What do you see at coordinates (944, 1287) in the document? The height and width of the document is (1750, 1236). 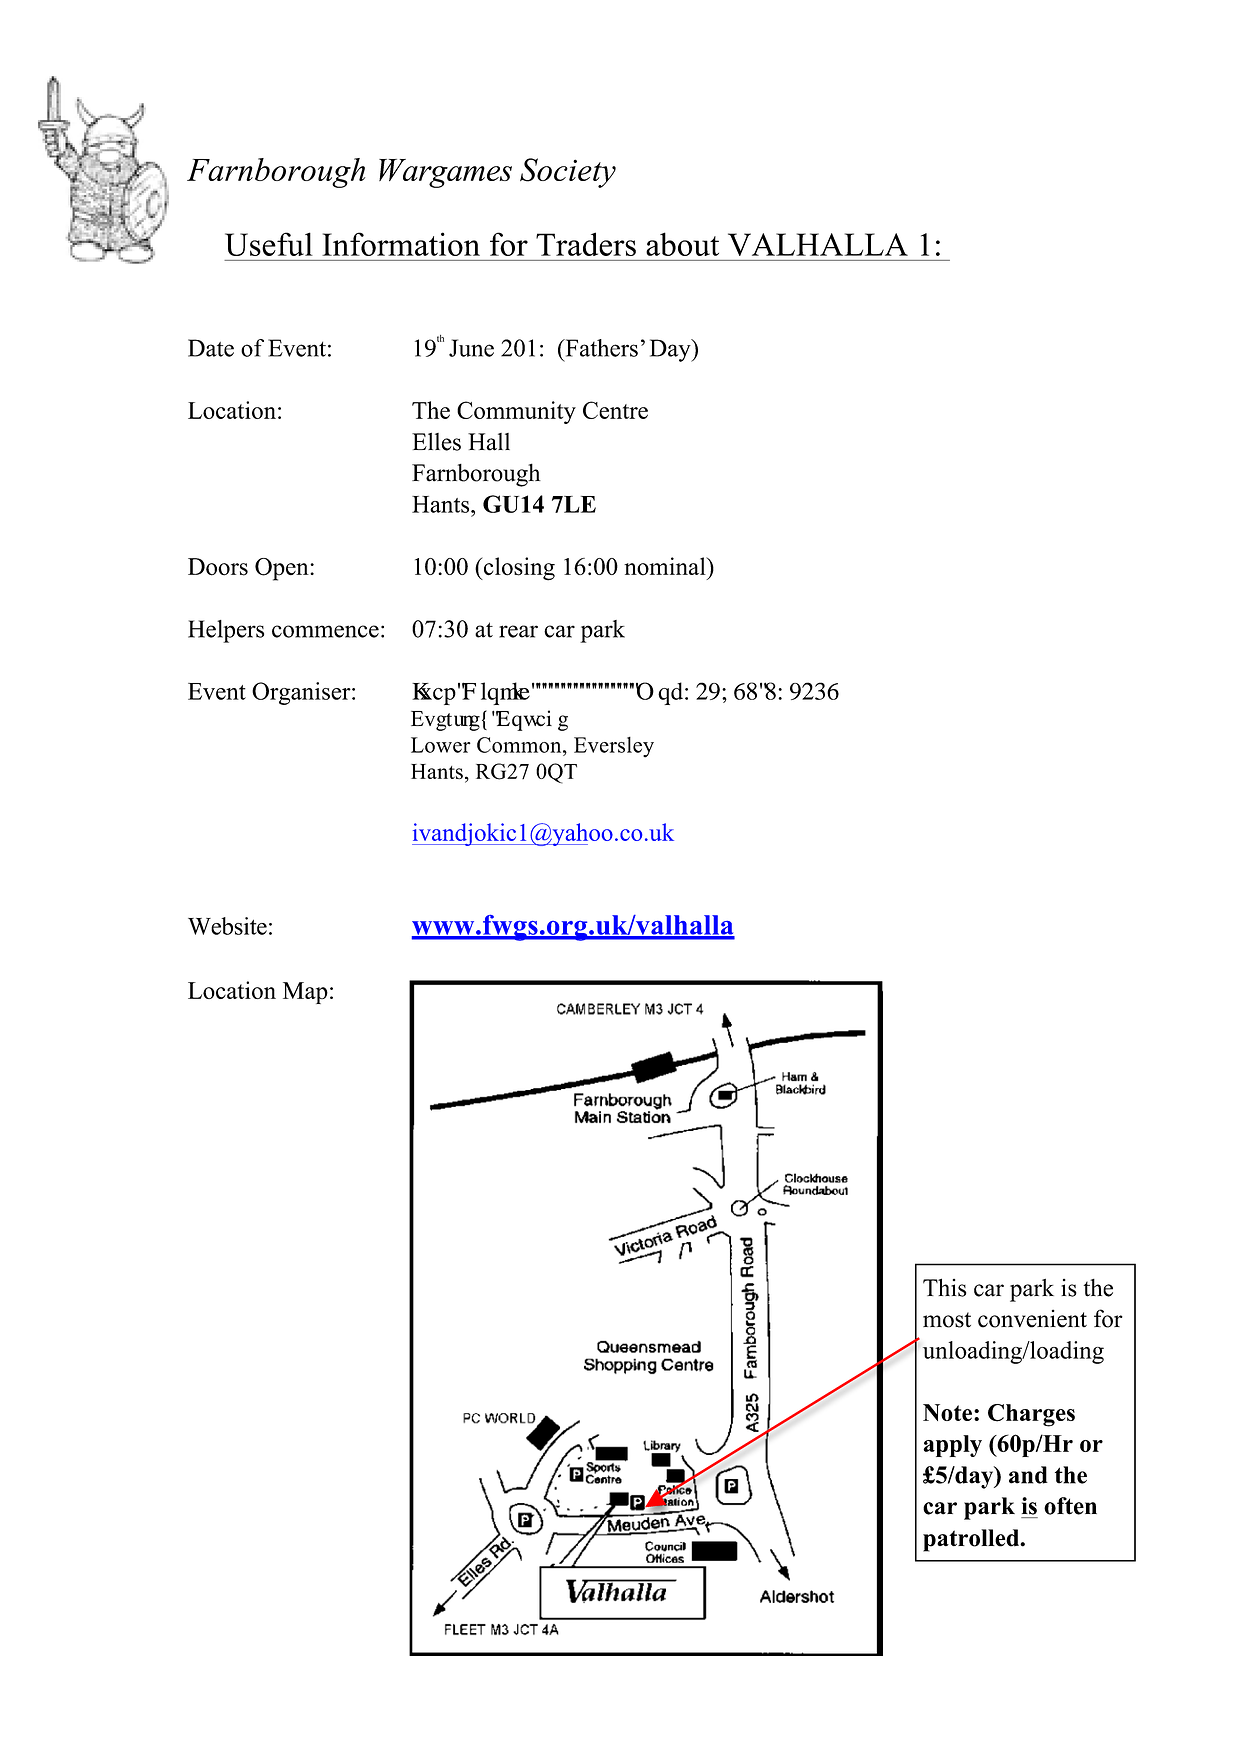 I see `This` at bounding box center [944, 1287].
